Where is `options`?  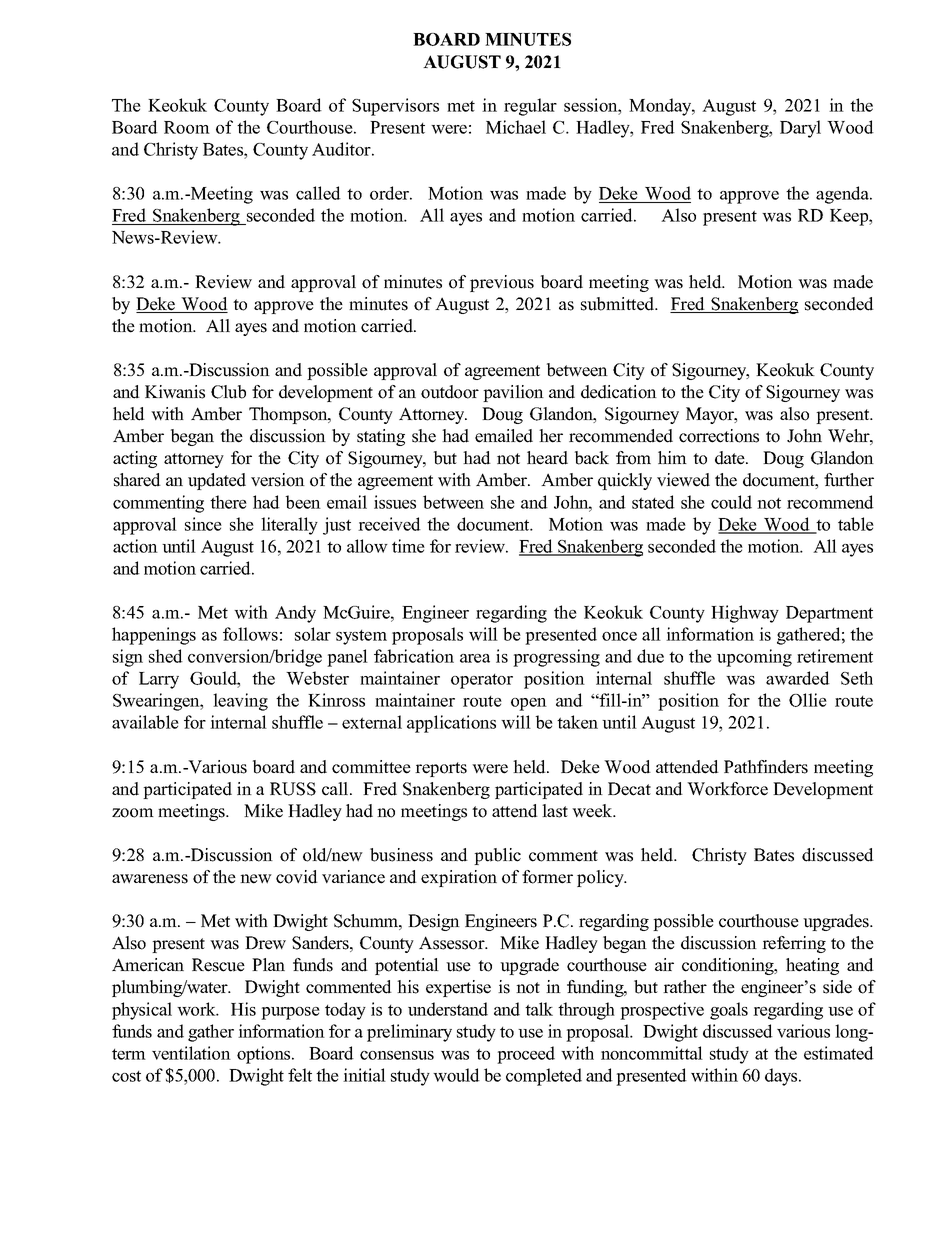
options is located at coordinates (265, 1055).
